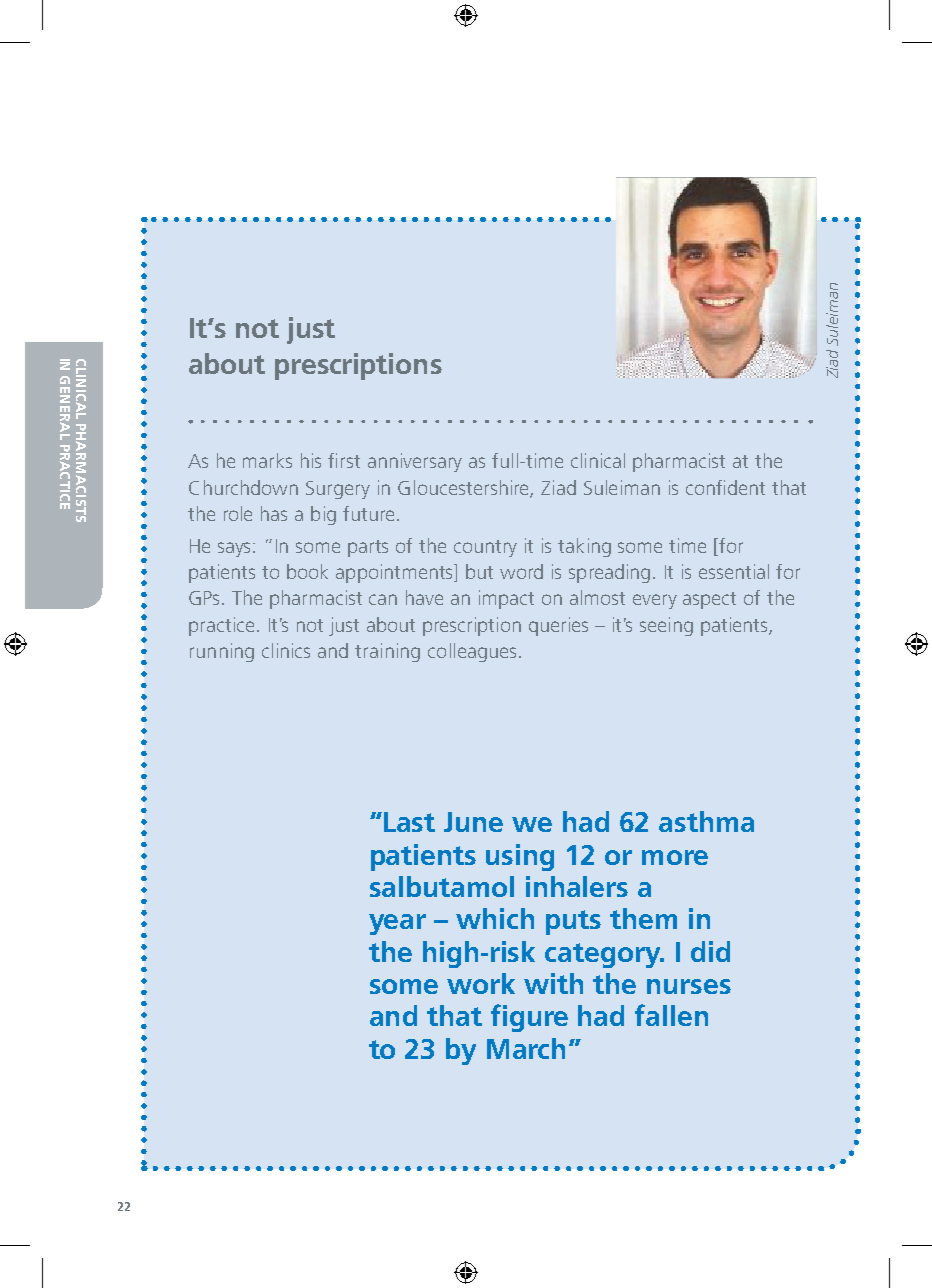 Image resolution: width=932 pixels, height=1288 pixels. What do you see at coordinates (725, 487) in the image?
I see `confident` at bounding box center [725, 487].
